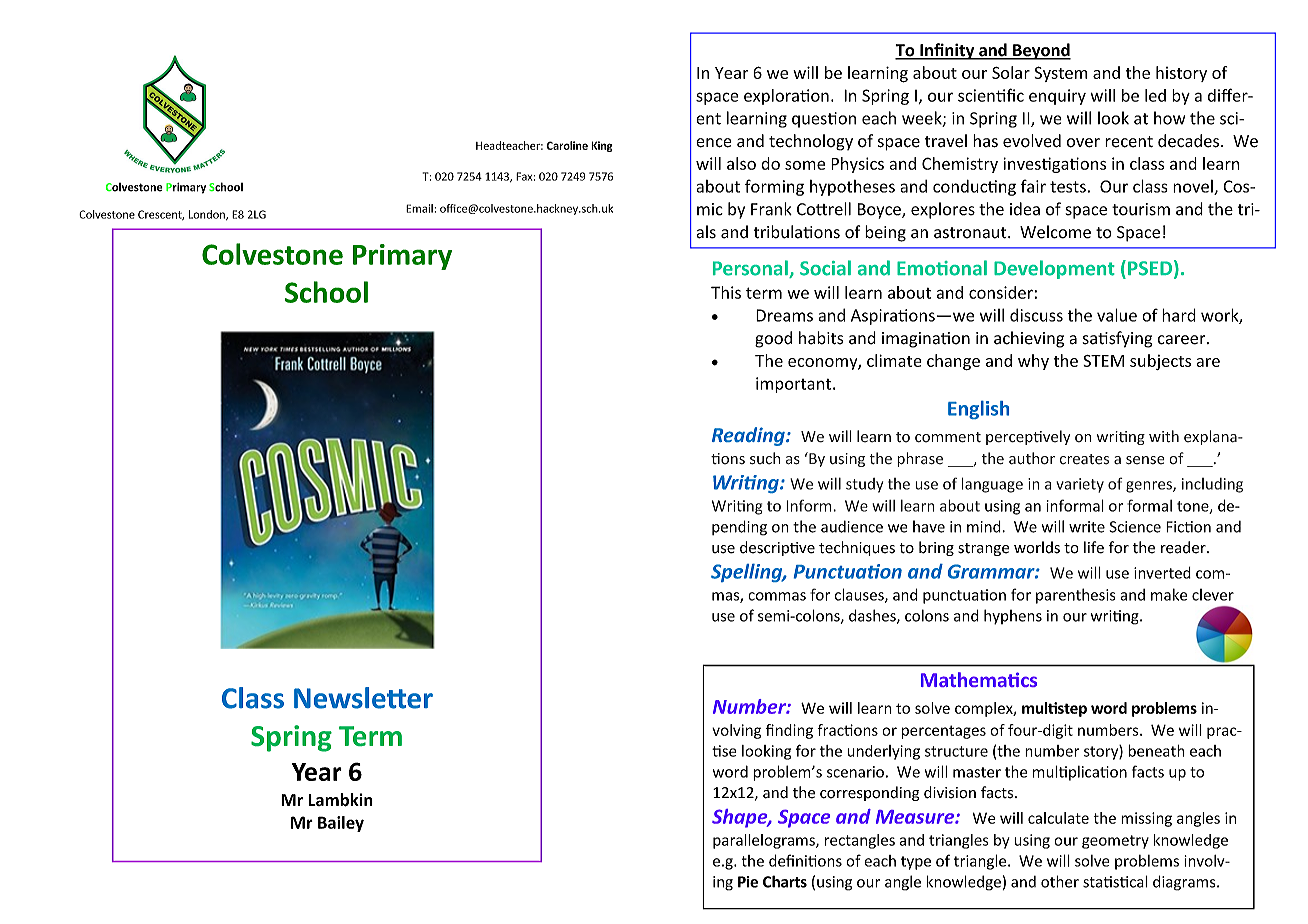  What do you see at coordinates (1054, 269) in the image?
I see `Development` at bounding box center [1054, 269].
